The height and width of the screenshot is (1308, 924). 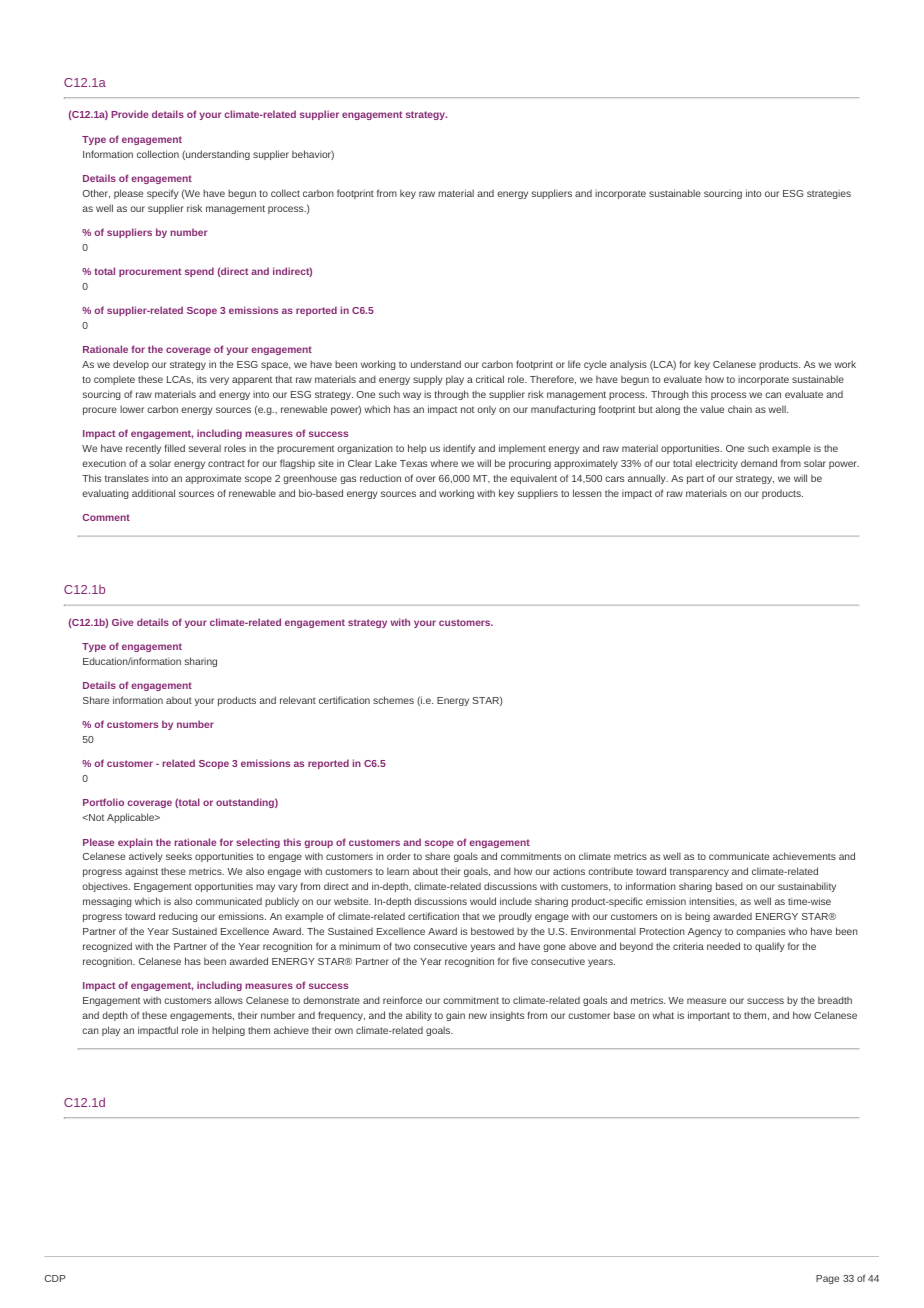 What do you see at coordinates (122, 622) in the screenshot?
I see `Give` at bounding box center [122, 622].
